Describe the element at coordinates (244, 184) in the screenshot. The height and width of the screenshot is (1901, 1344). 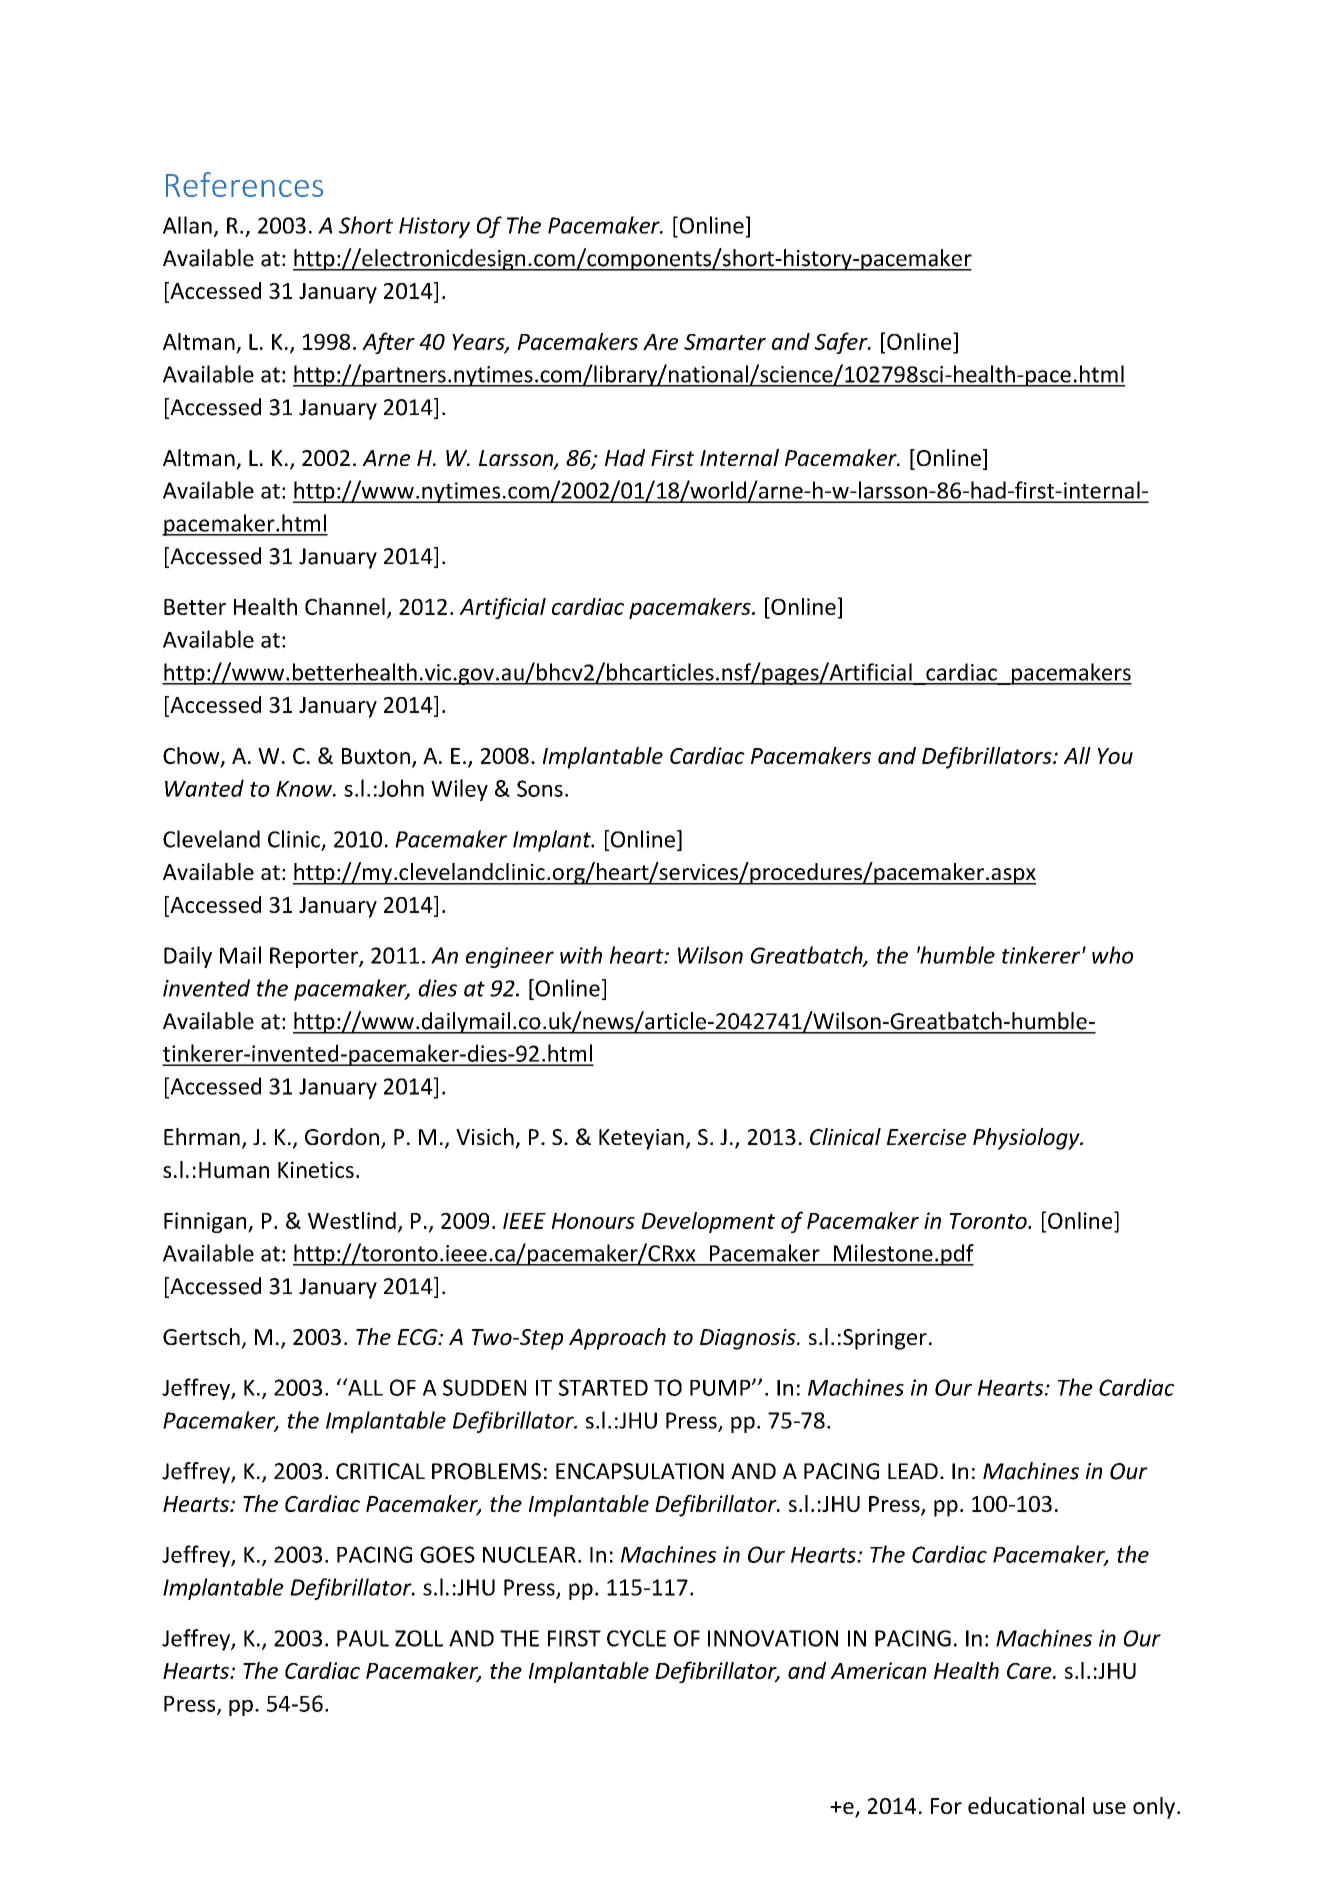
I see `References` at that location.
